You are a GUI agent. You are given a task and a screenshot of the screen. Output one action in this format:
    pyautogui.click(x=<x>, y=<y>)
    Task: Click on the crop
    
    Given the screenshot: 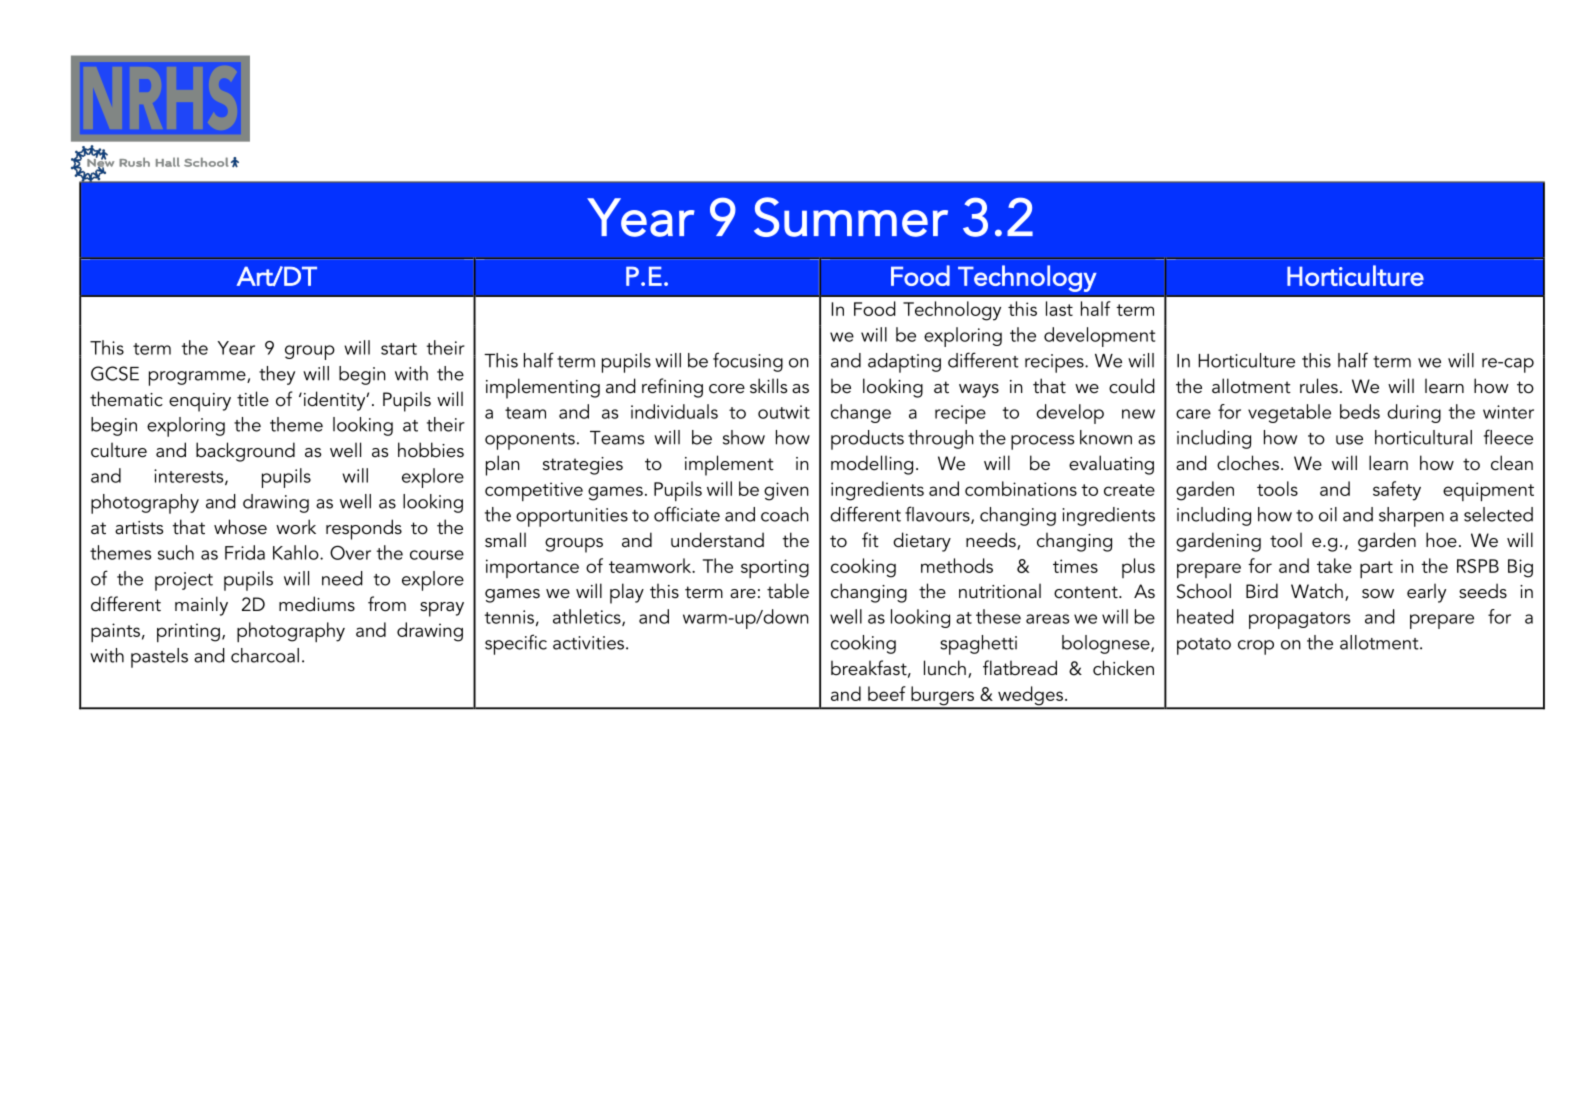 What is the action you would take?
    pyautogui.click(x=1256, y=647)
